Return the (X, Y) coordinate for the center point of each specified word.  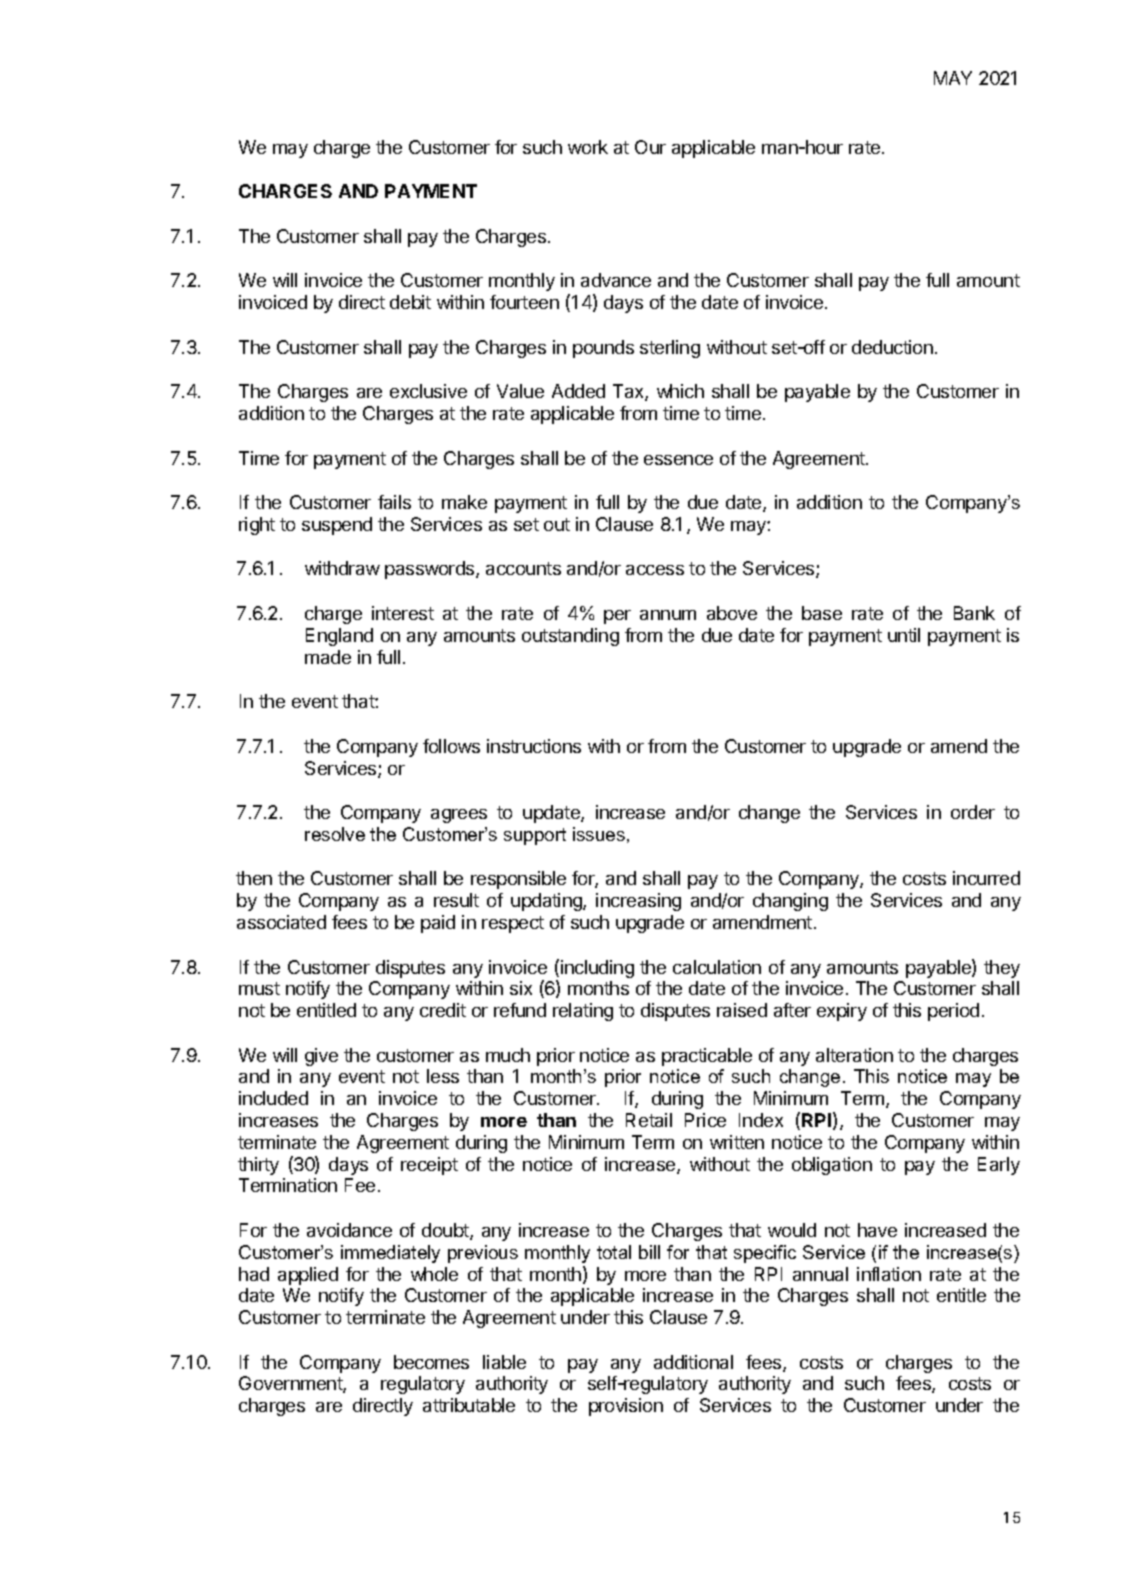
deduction (892, 347)
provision (626, 1407)
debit (410, 302)
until (904, 635)
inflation (889, 1274)
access (655, 570)
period (953, 1012)
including (597, 969)
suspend (337, 526)
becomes (431, 1362)
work (588, 147)
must (259, 988)
